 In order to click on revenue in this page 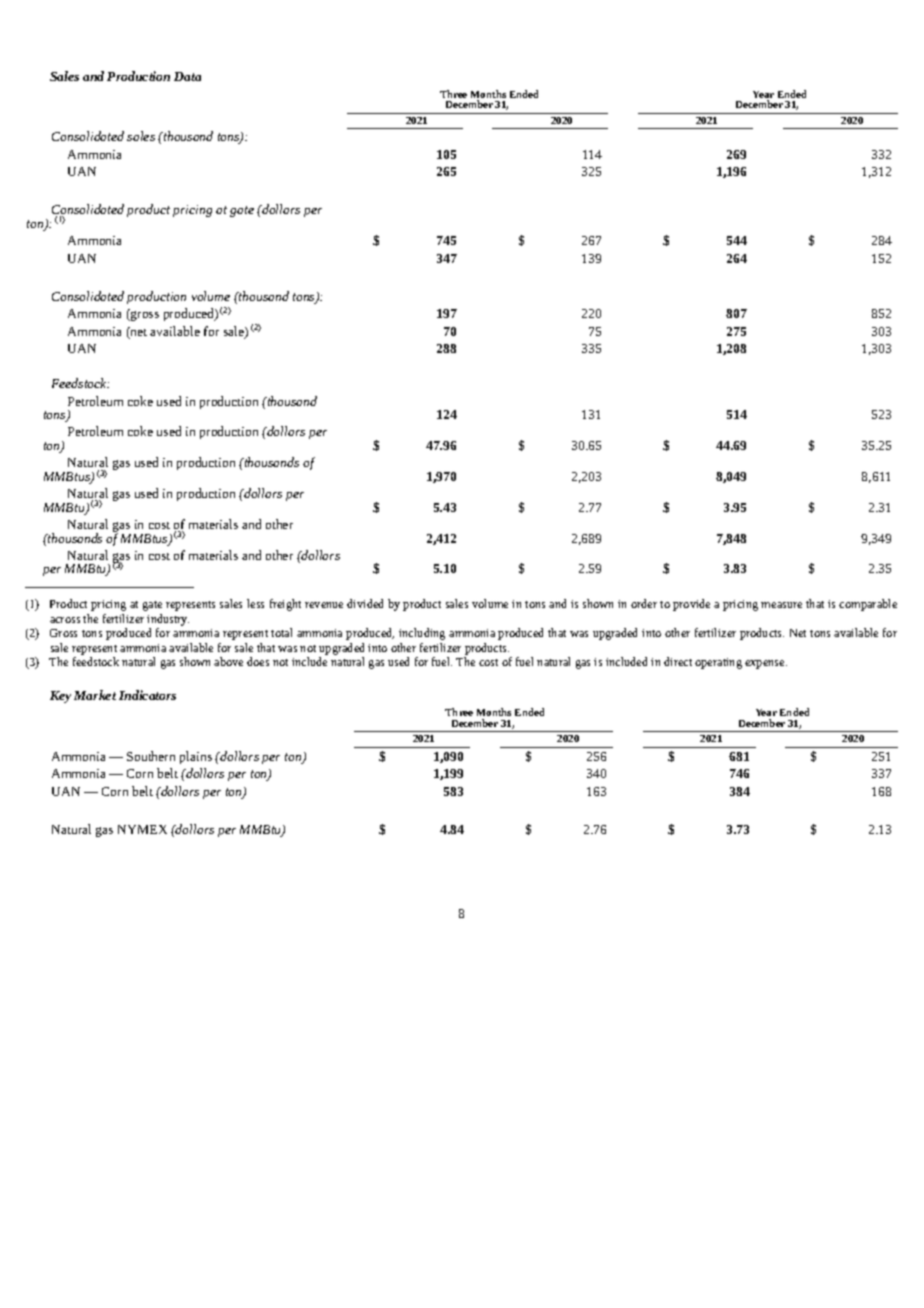, I will do `click(324, 605)`.
